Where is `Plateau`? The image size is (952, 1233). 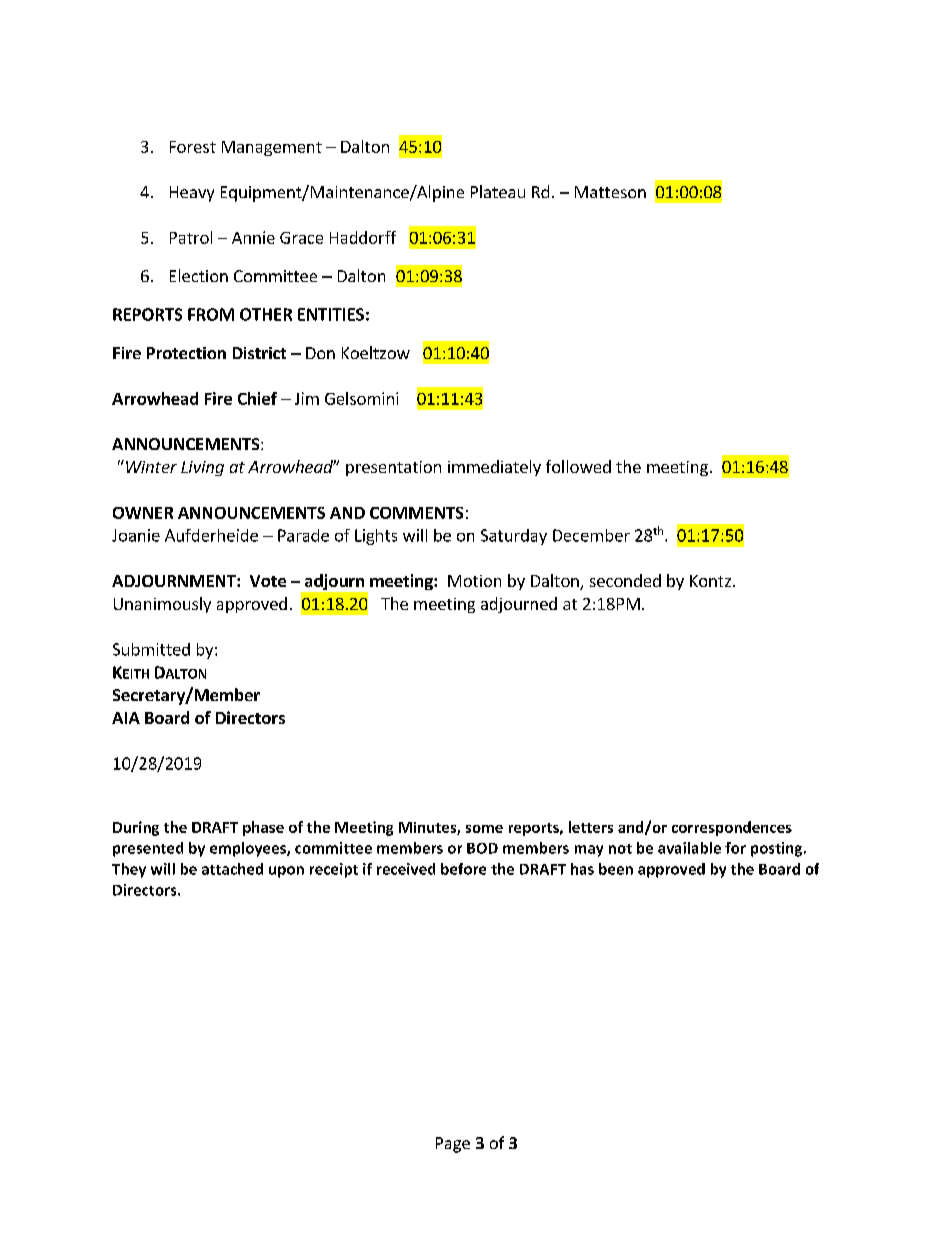
Plateau is located at coordinates (498, 191).
